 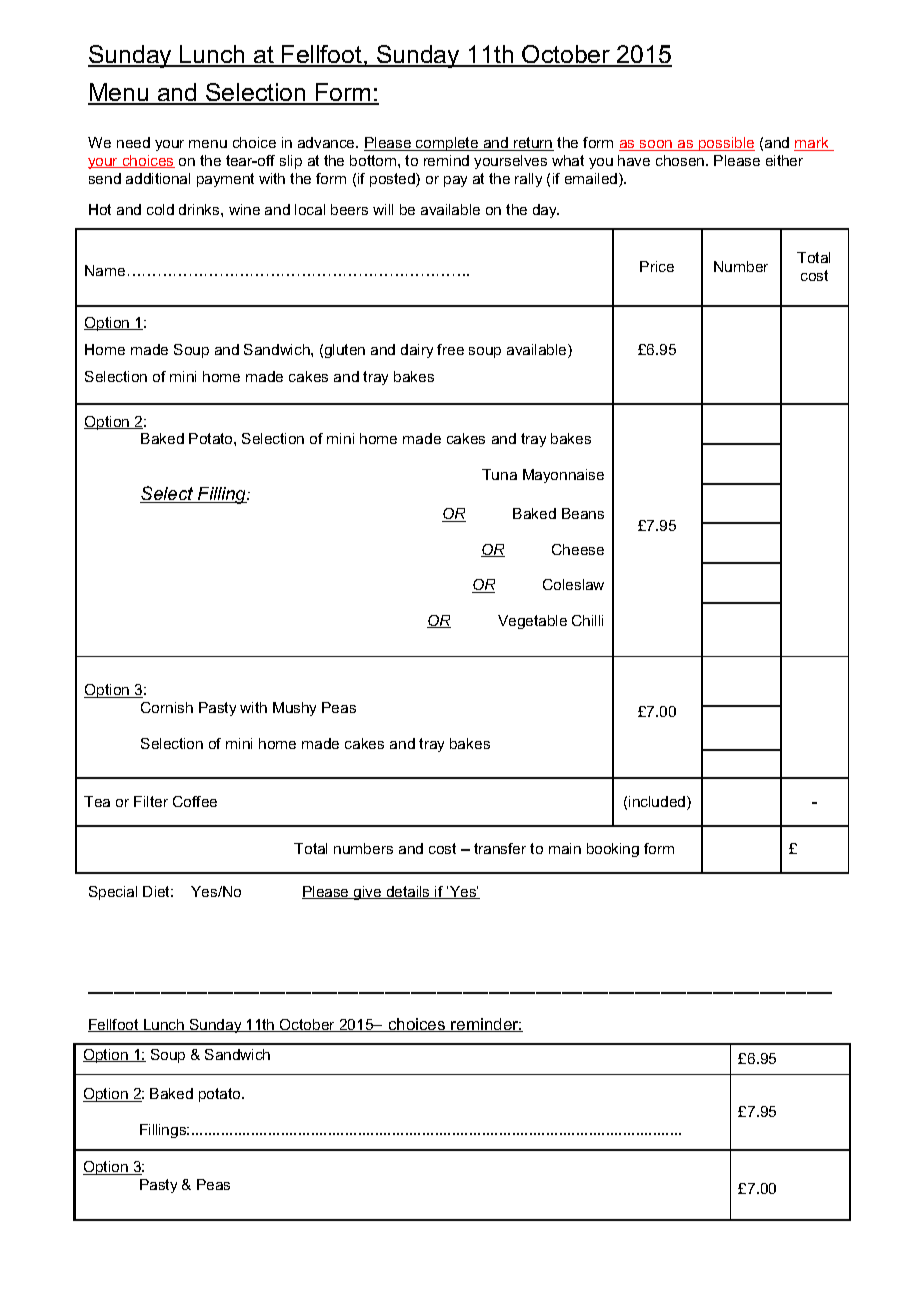 I want to click on additional, so click(x=158, y=178).
